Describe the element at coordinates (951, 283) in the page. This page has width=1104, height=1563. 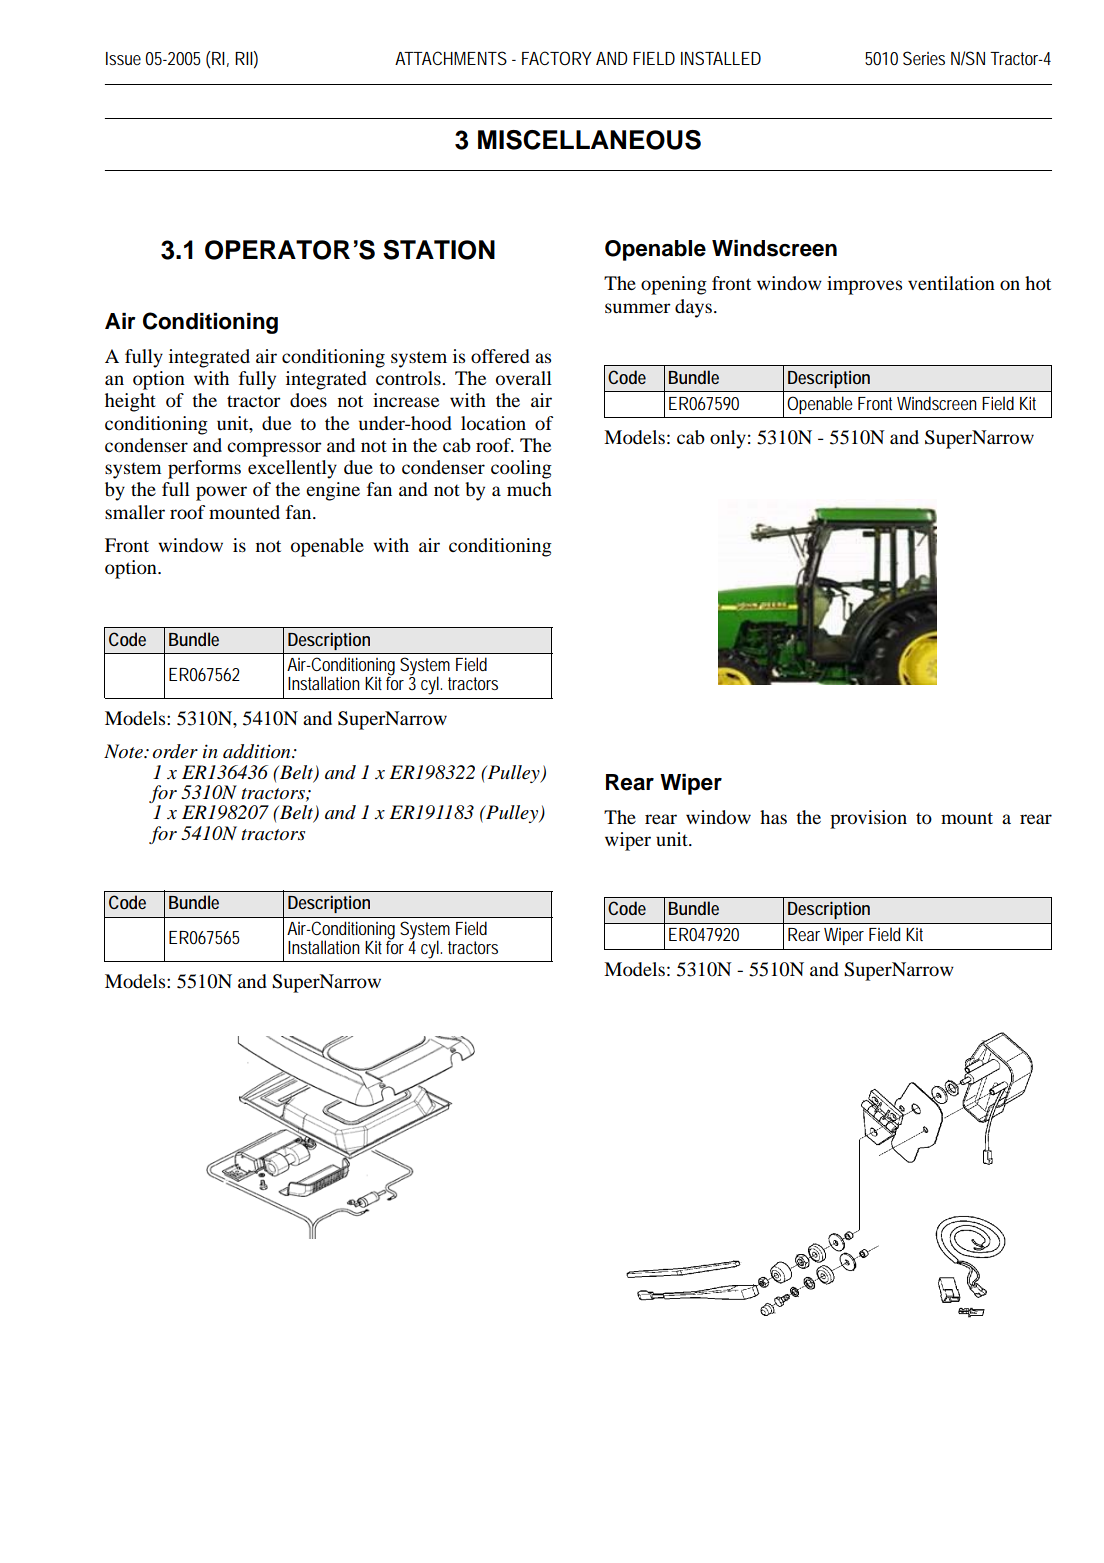
I see `ventilation` at that location.
